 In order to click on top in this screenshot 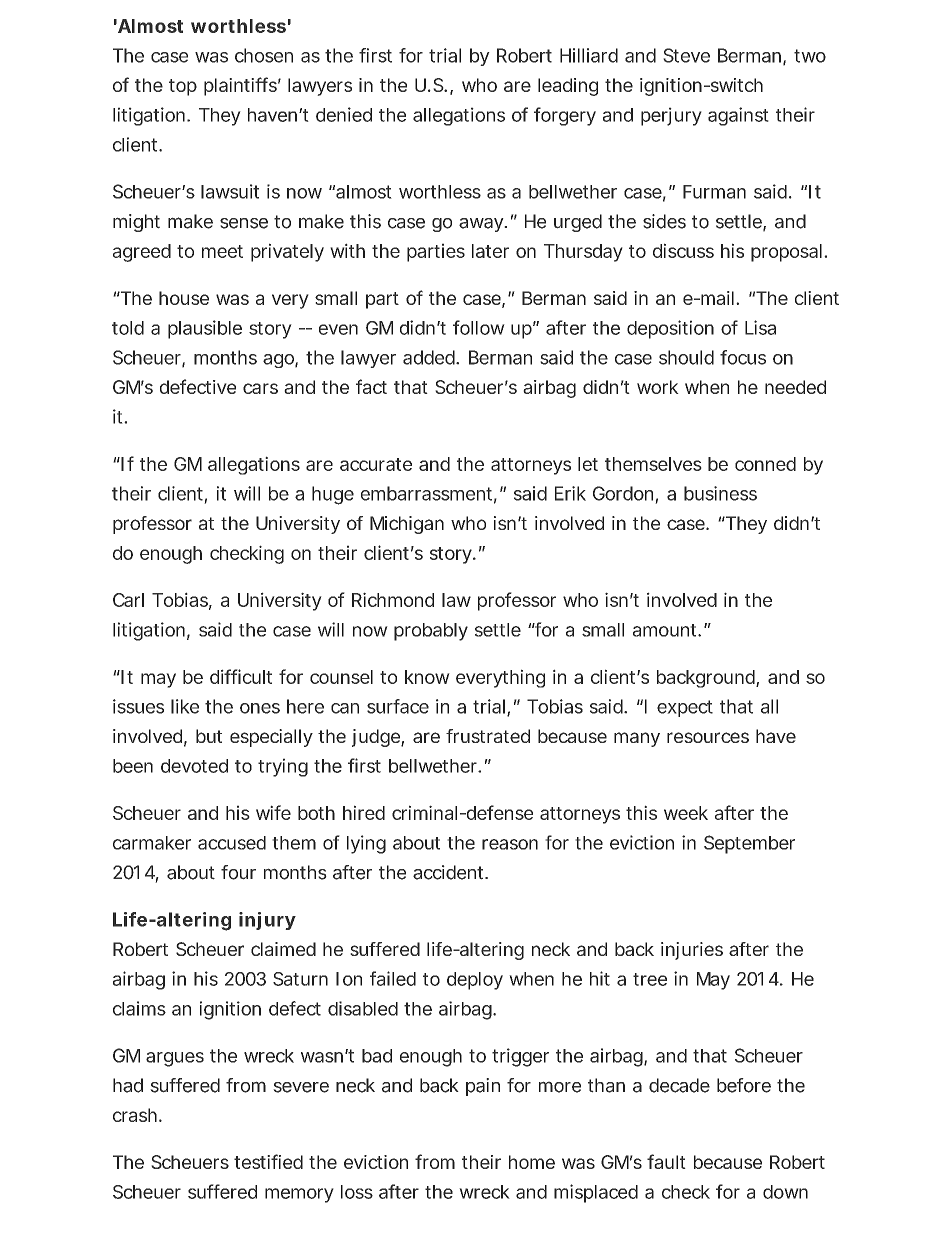, I will do `click(183, 87)`.
